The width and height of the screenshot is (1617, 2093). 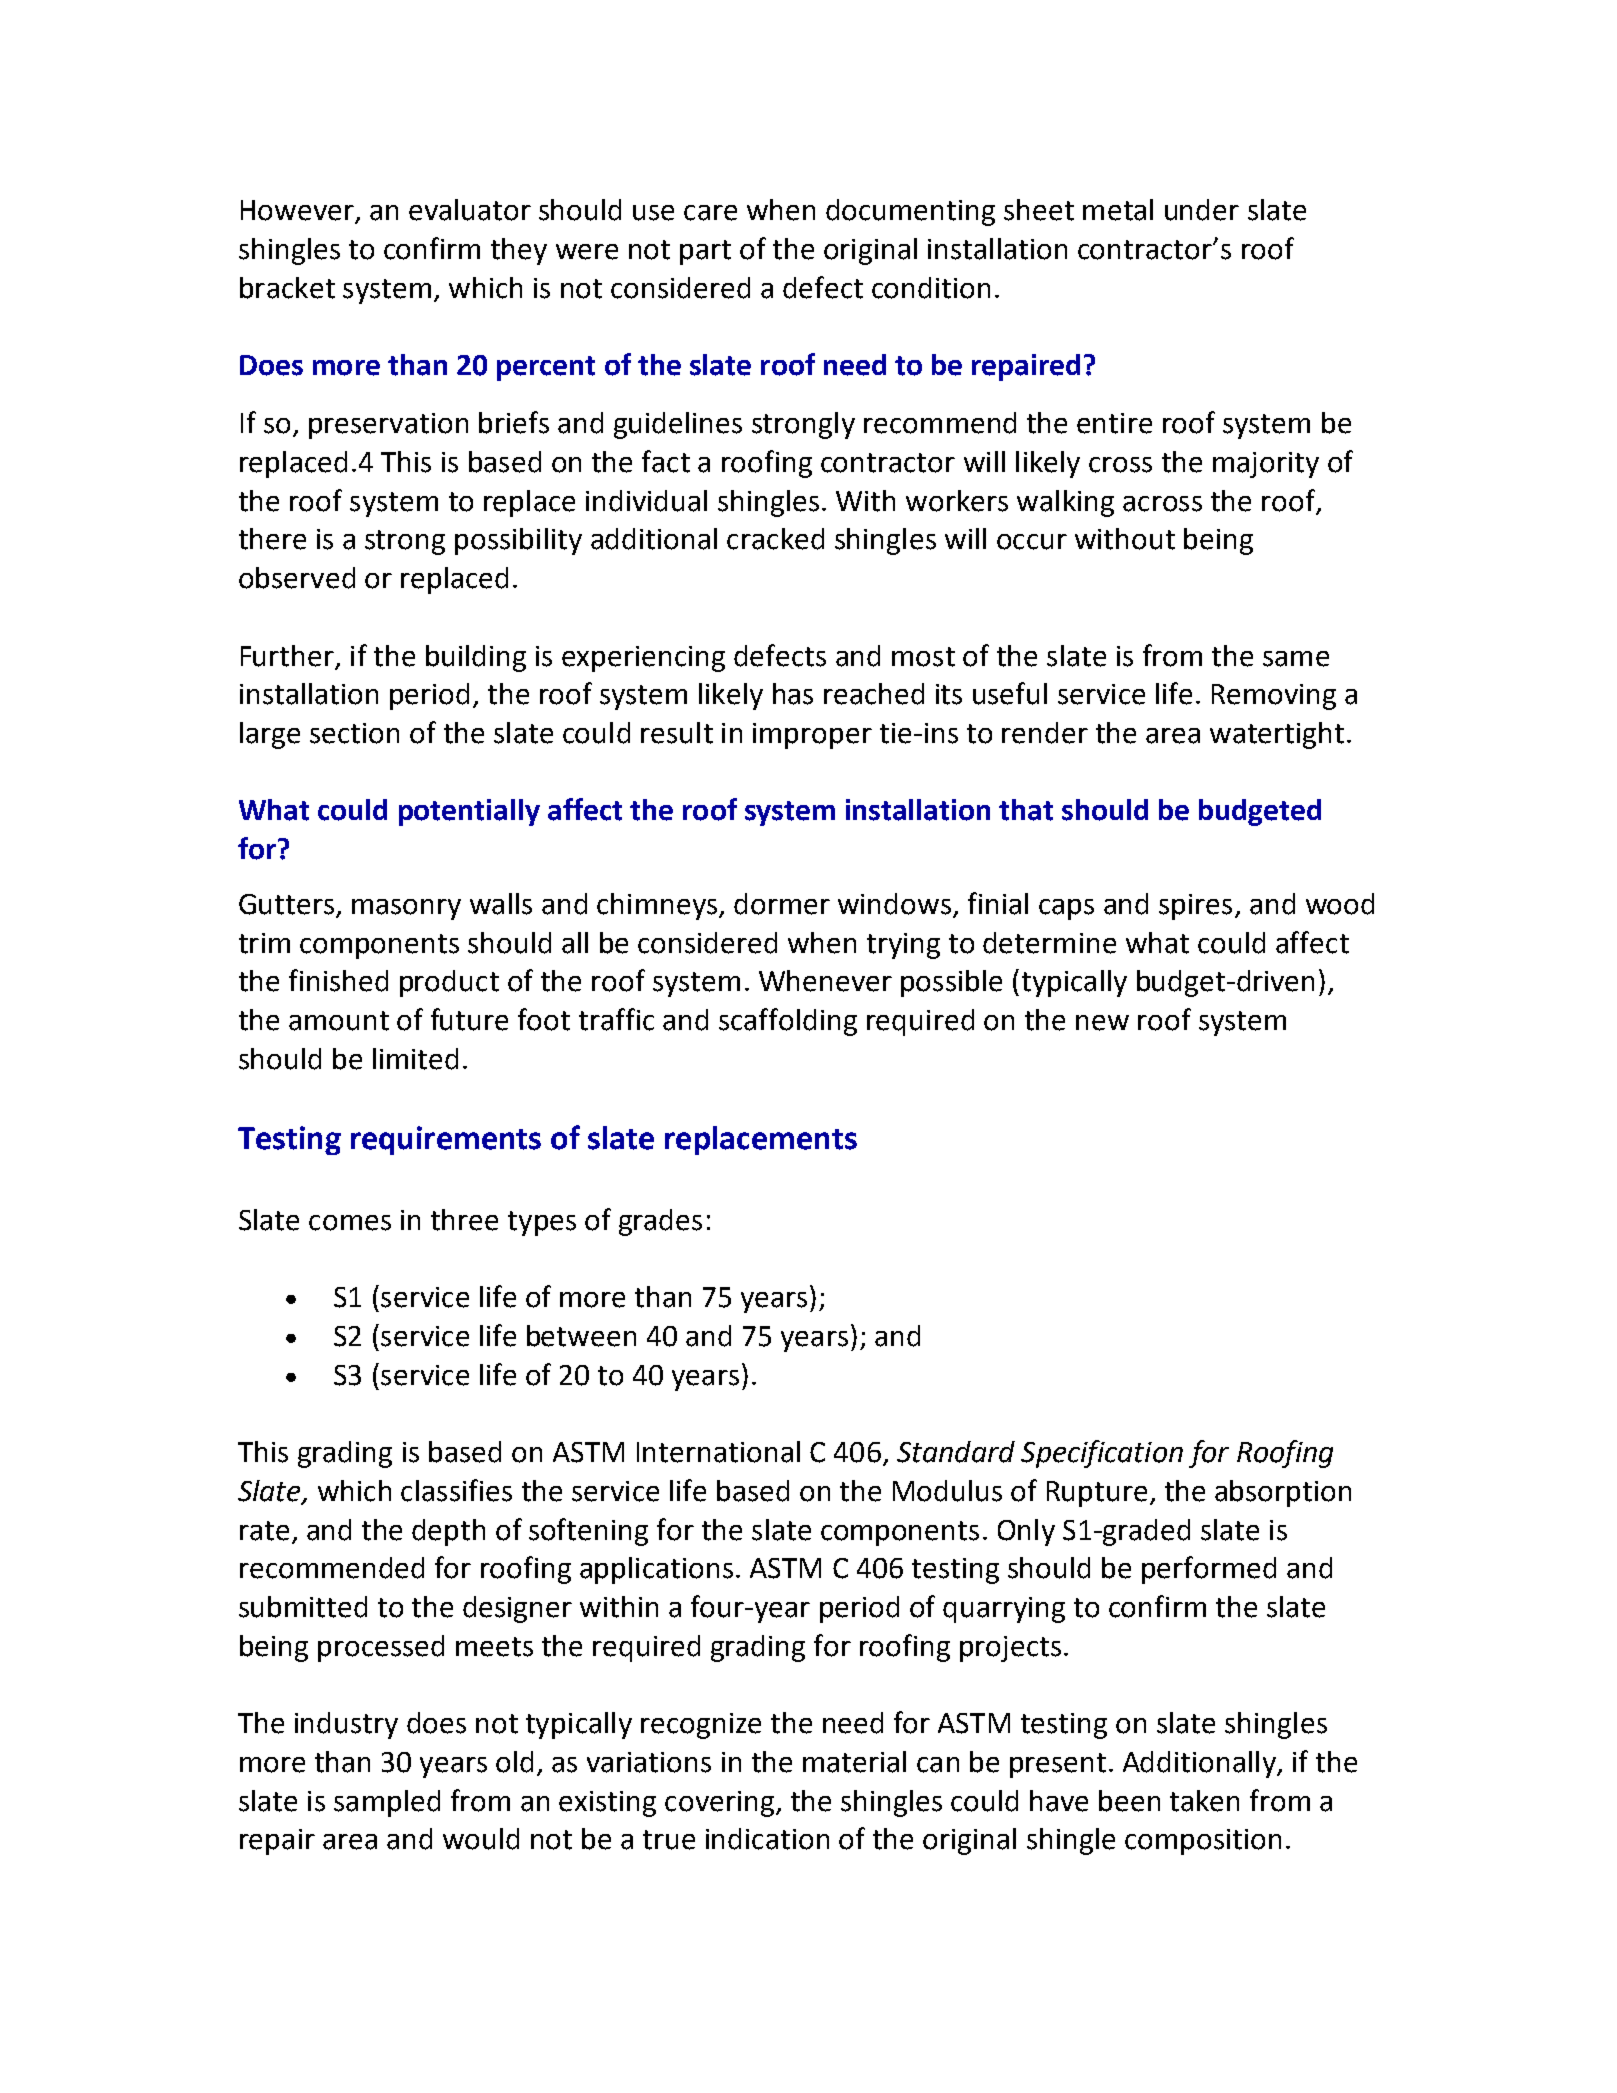 What do you see at coordinates (387, 1803) in the screenshot?
I see `sampled` at bounding box center [387, 1803].
